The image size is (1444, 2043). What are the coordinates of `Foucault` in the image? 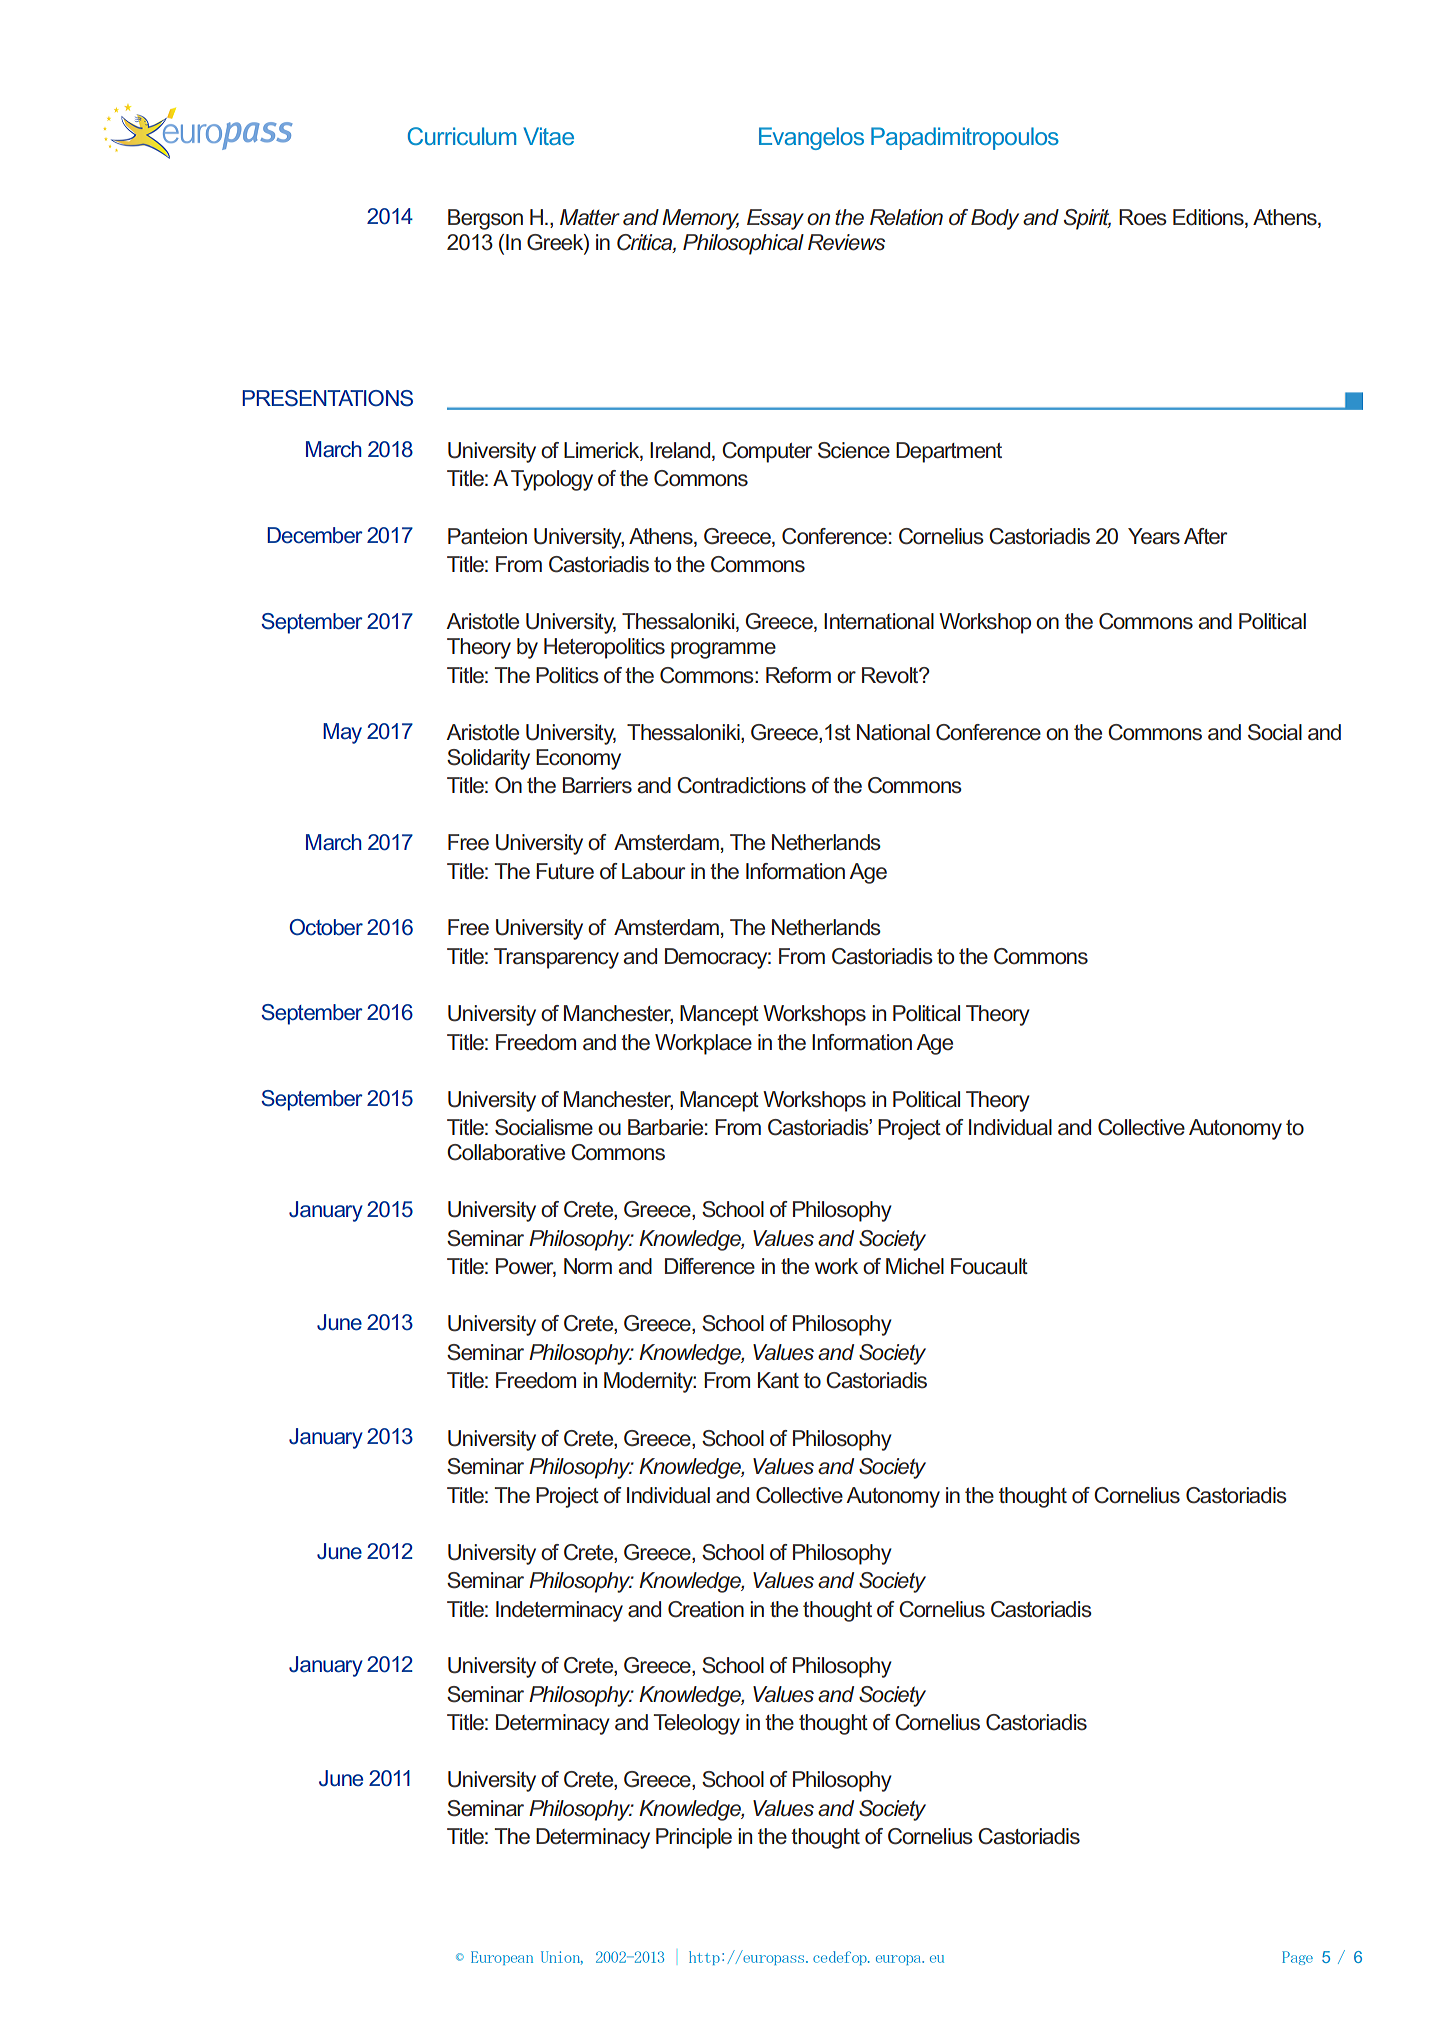 It's located at (989, 1266).
